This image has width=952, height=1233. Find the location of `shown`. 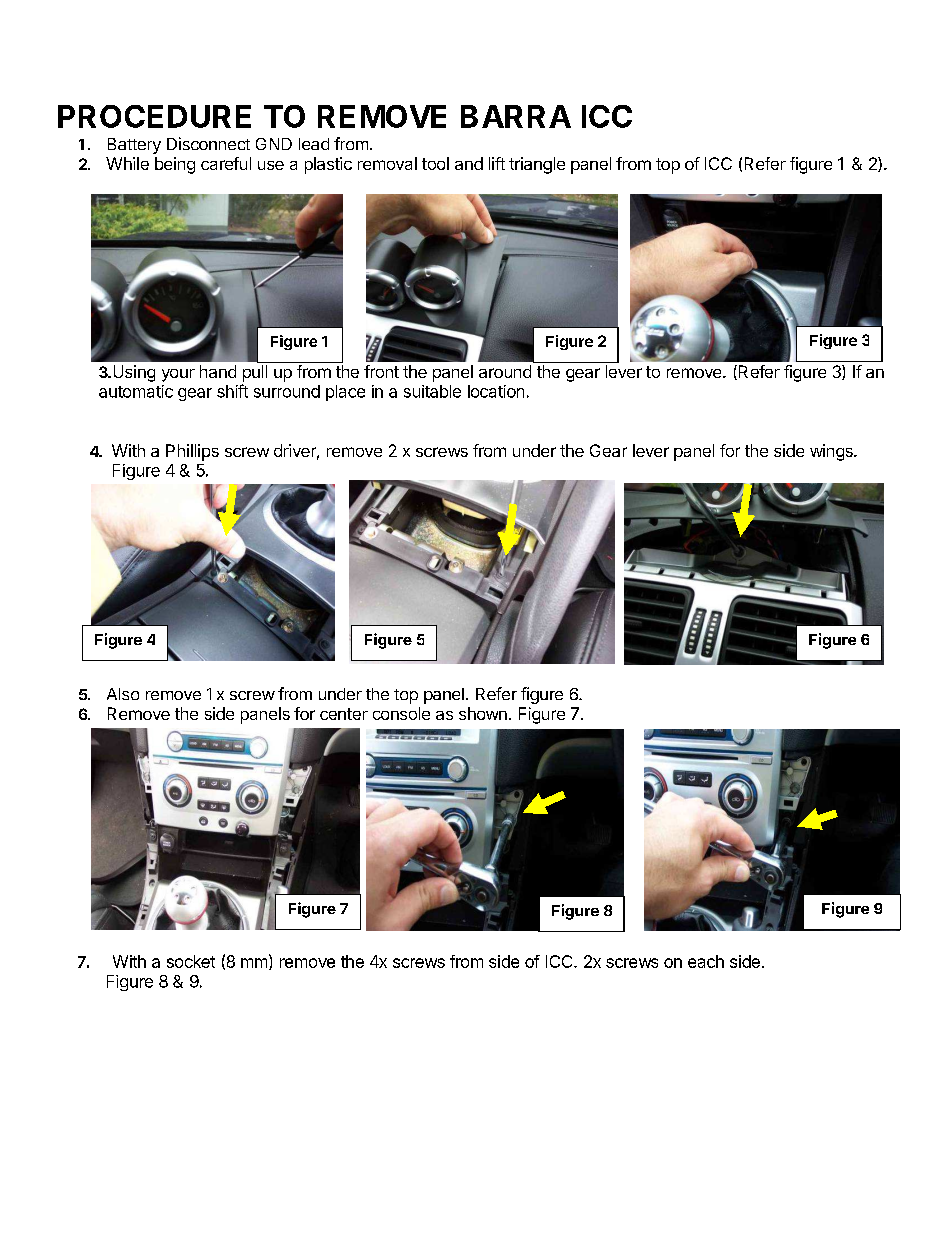

shown is located at coordinates (483, 713).
